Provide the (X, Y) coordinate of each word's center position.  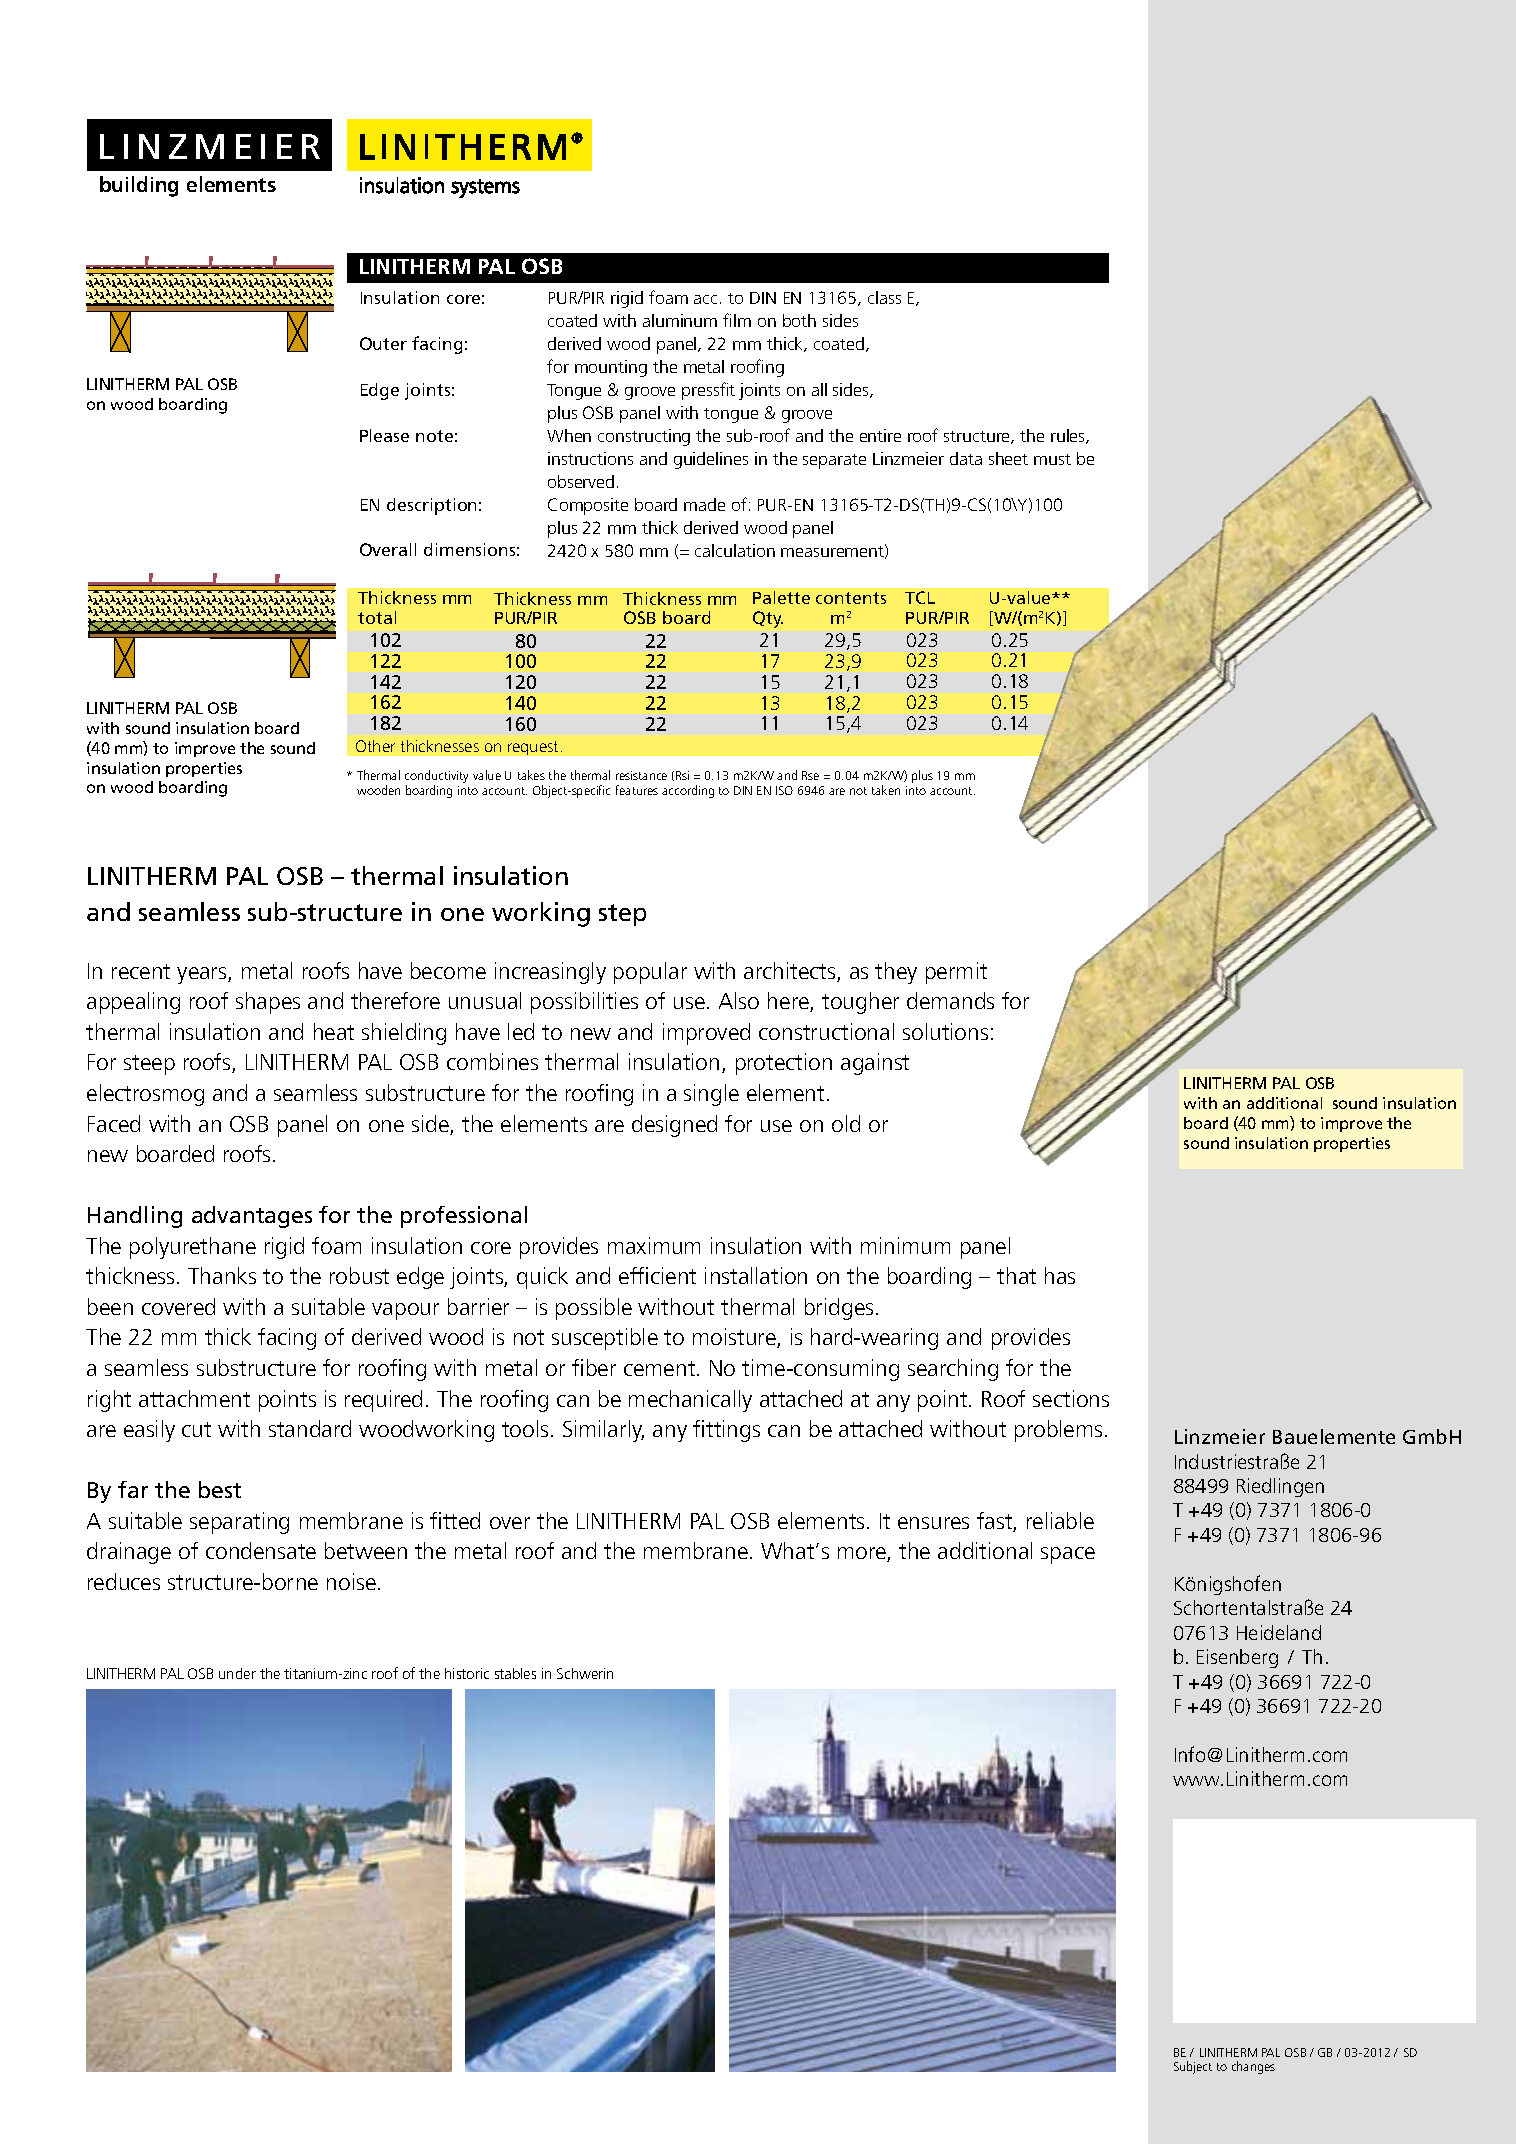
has (1060, 1275)
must (1052, 459)
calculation (735, 550)
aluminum (680, 320)
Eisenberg (1237, 1658)
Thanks (222, 1275)
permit (956, 973)
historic (467, 1673)
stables (515, 1673)
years (203, 975)
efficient (657, 1275)
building (139, 186)
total (377, 617)
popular (650, 973)
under (237, 1673)
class (884, 297)
